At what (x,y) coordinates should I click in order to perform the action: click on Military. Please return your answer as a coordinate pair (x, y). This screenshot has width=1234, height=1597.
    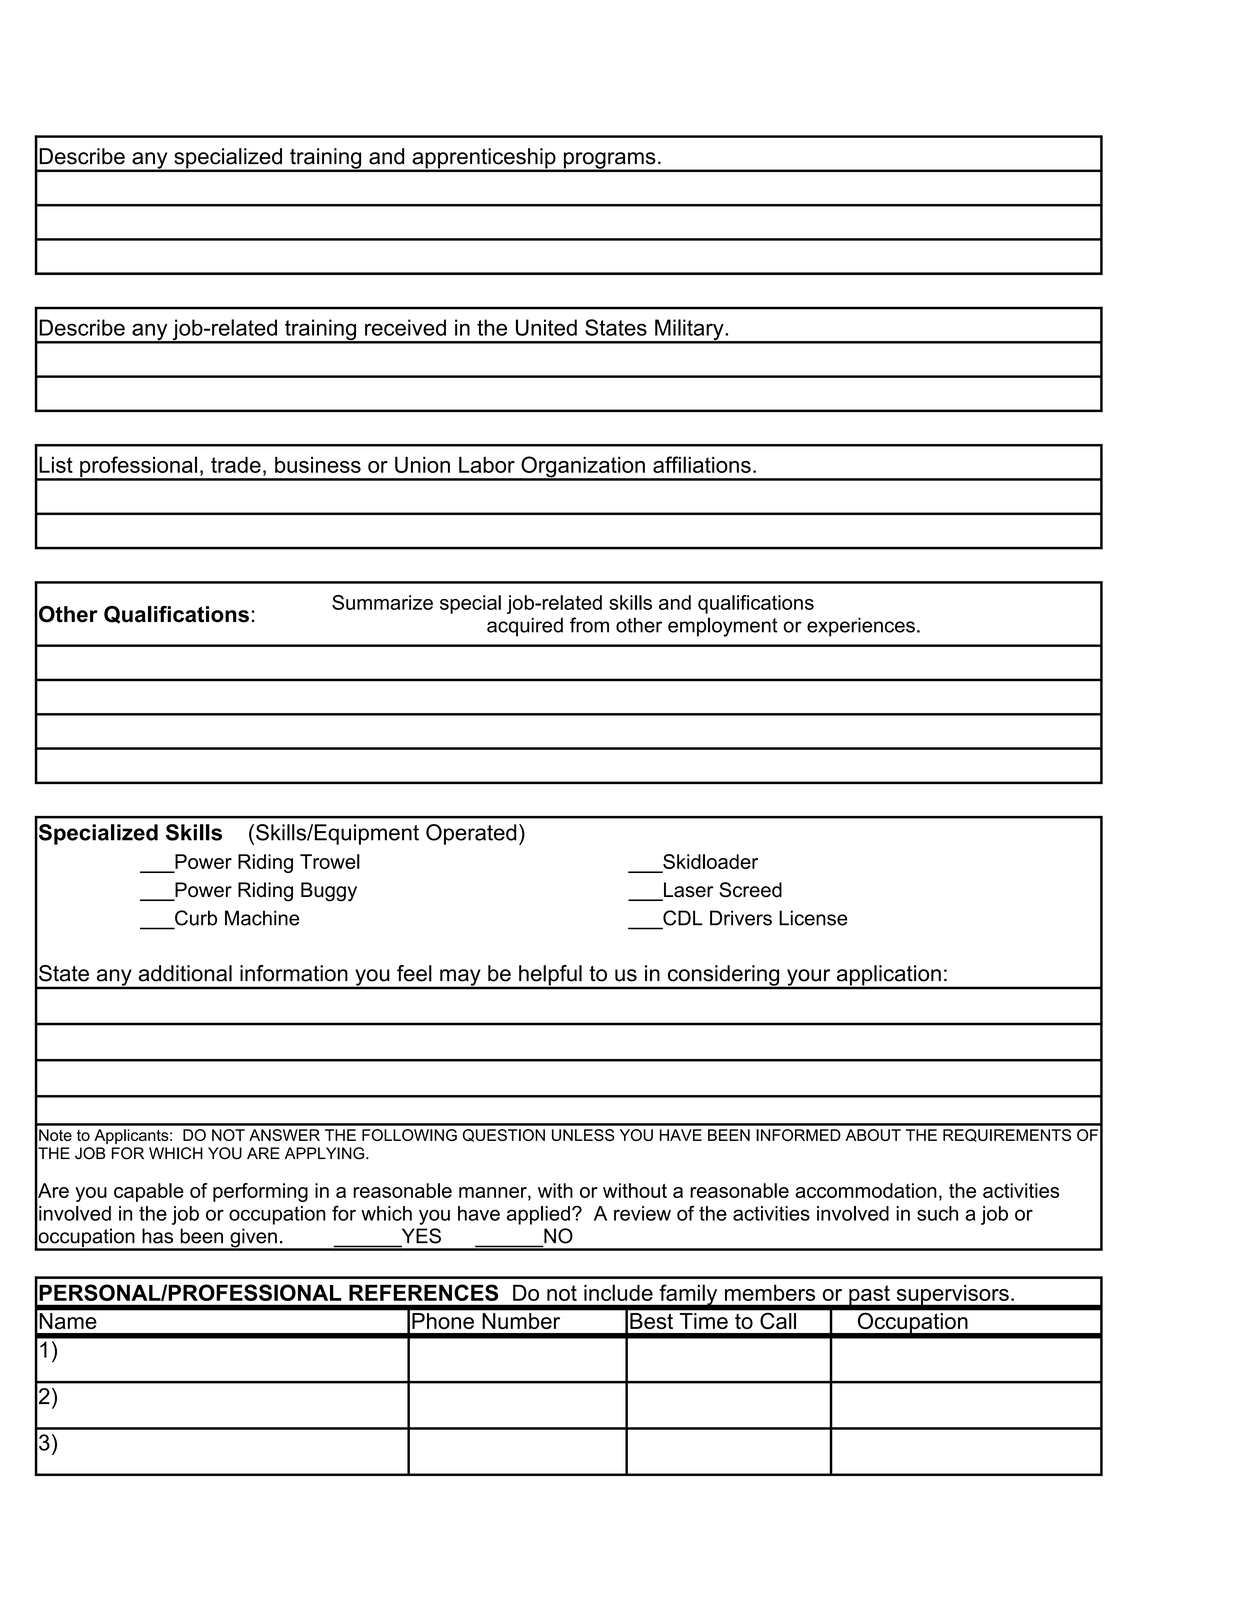
    Looking at the image, I should click on (689, 331).
